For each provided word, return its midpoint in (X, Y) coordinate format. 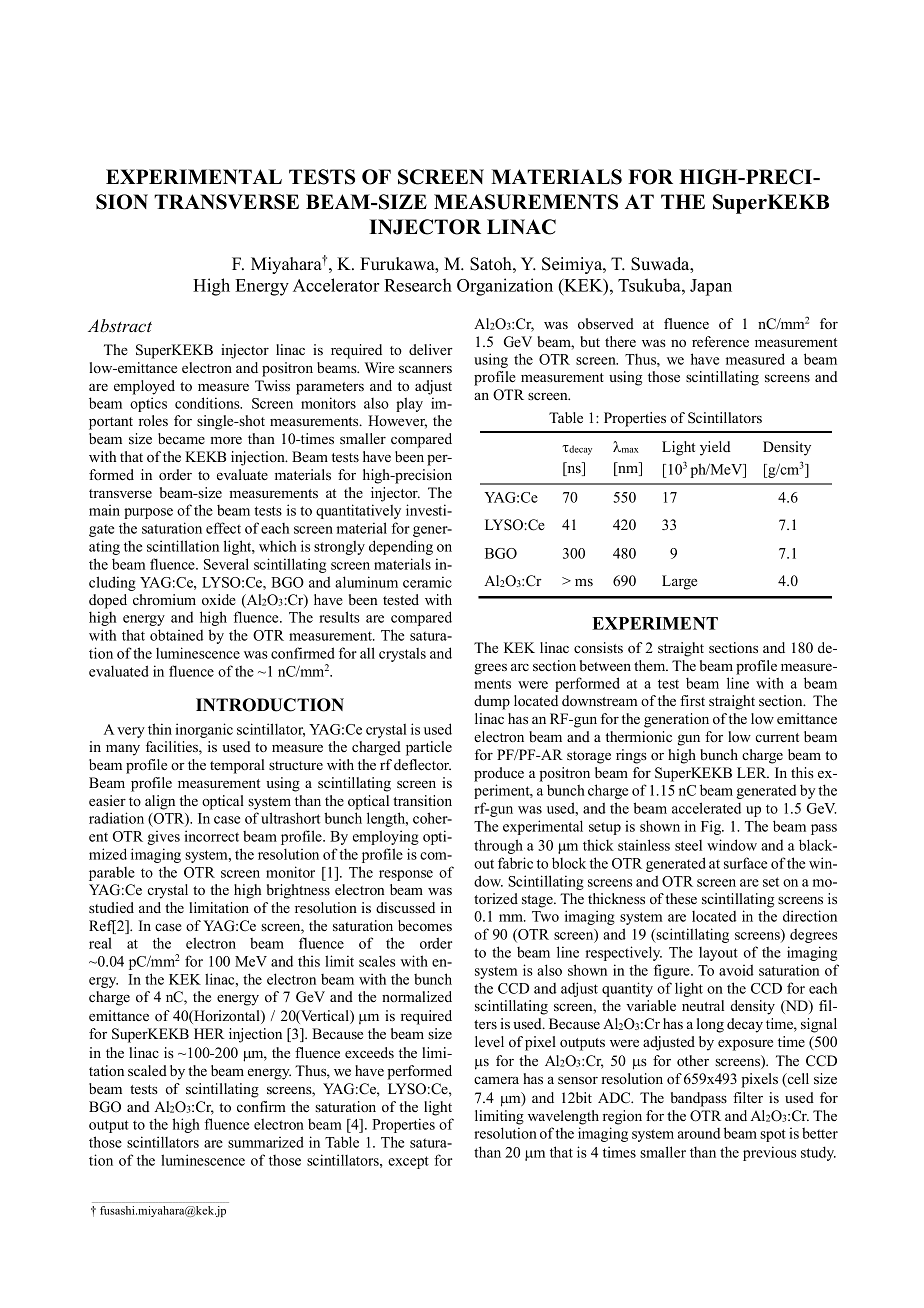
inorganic (204, 730)
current (777, 737)
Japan (711, 287)
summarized (266, 1142)
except (408, 1162)
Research (418, 285)
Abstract (120, 326)
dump (492, 702)
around (699, 1133)
